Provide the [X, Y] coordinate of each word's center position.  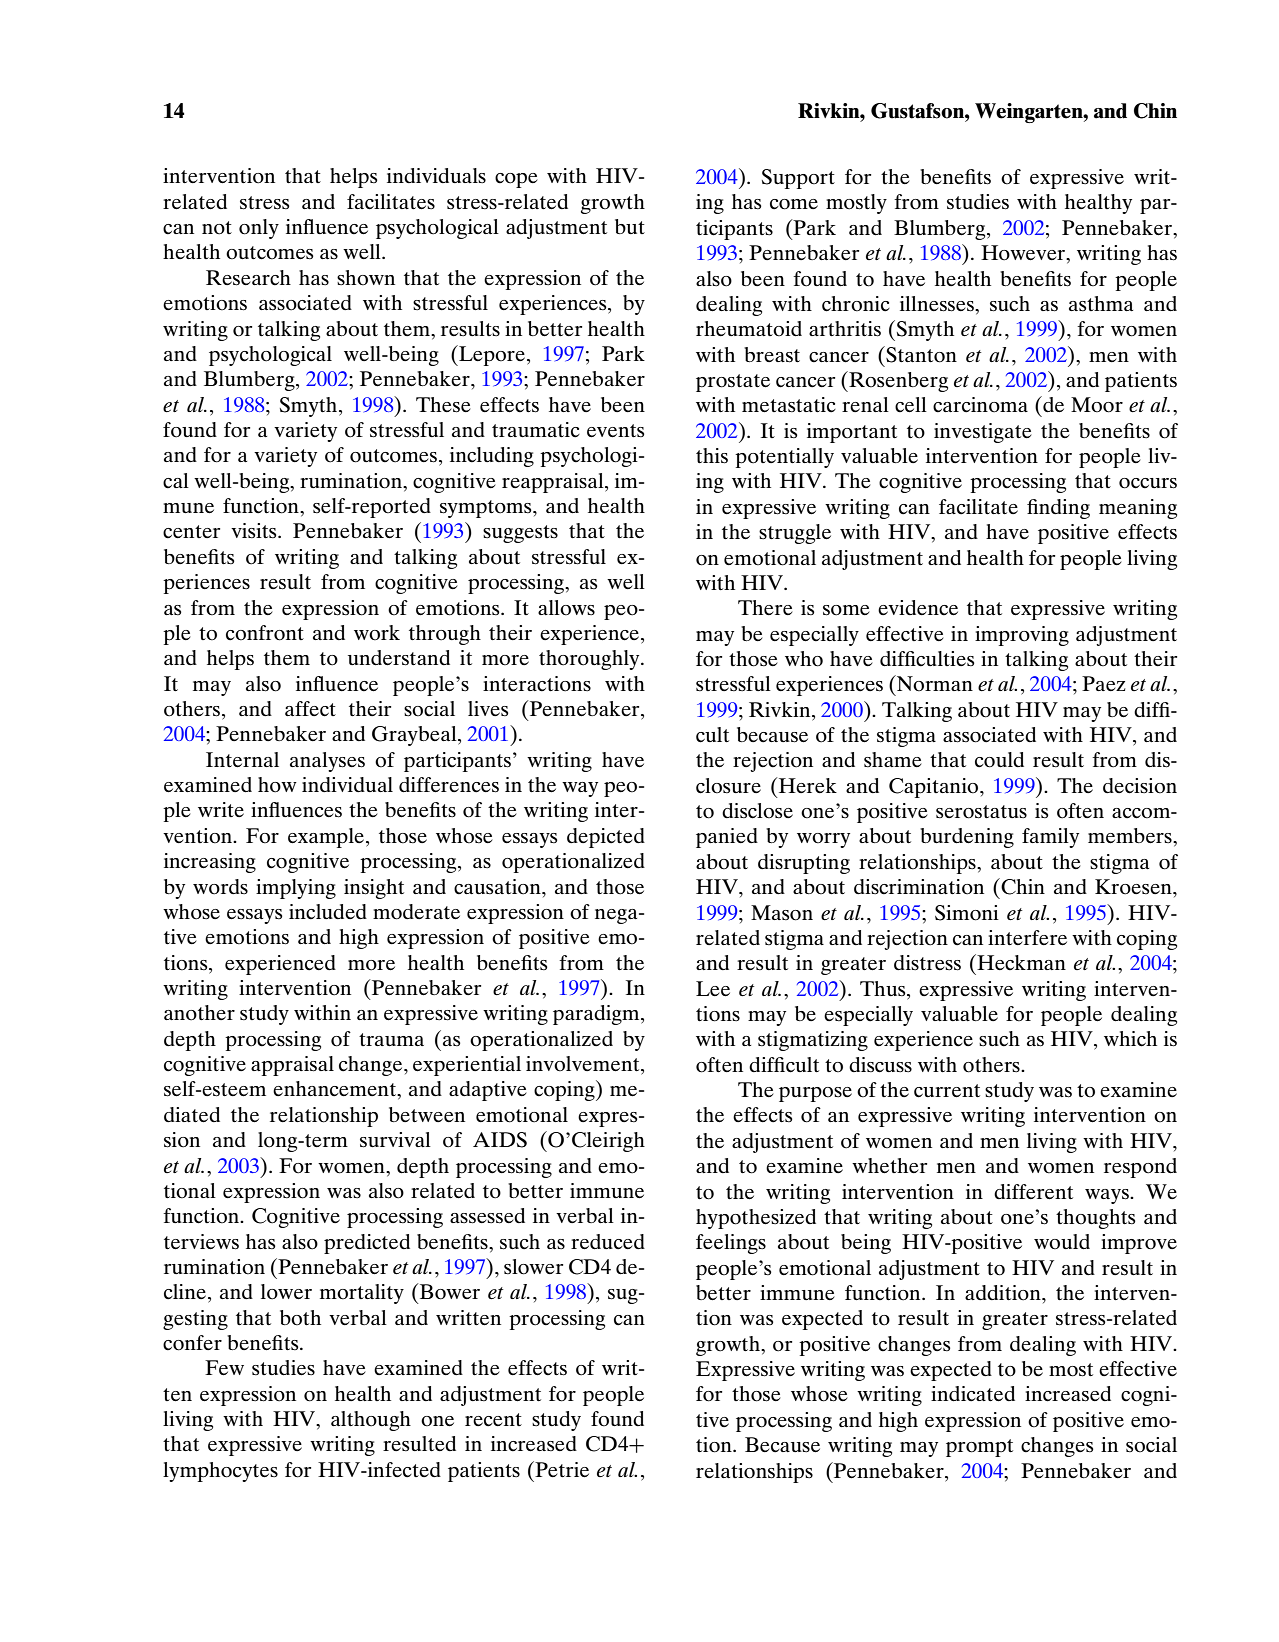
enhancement [335, 1089]
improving [1022, 636]
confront [265, 633]
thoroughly [590, 660]
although [371, 1421]
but [630, 226]
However [1024, 254]
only [259, 229]
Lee [713, 989]
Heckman [1020, 962]
